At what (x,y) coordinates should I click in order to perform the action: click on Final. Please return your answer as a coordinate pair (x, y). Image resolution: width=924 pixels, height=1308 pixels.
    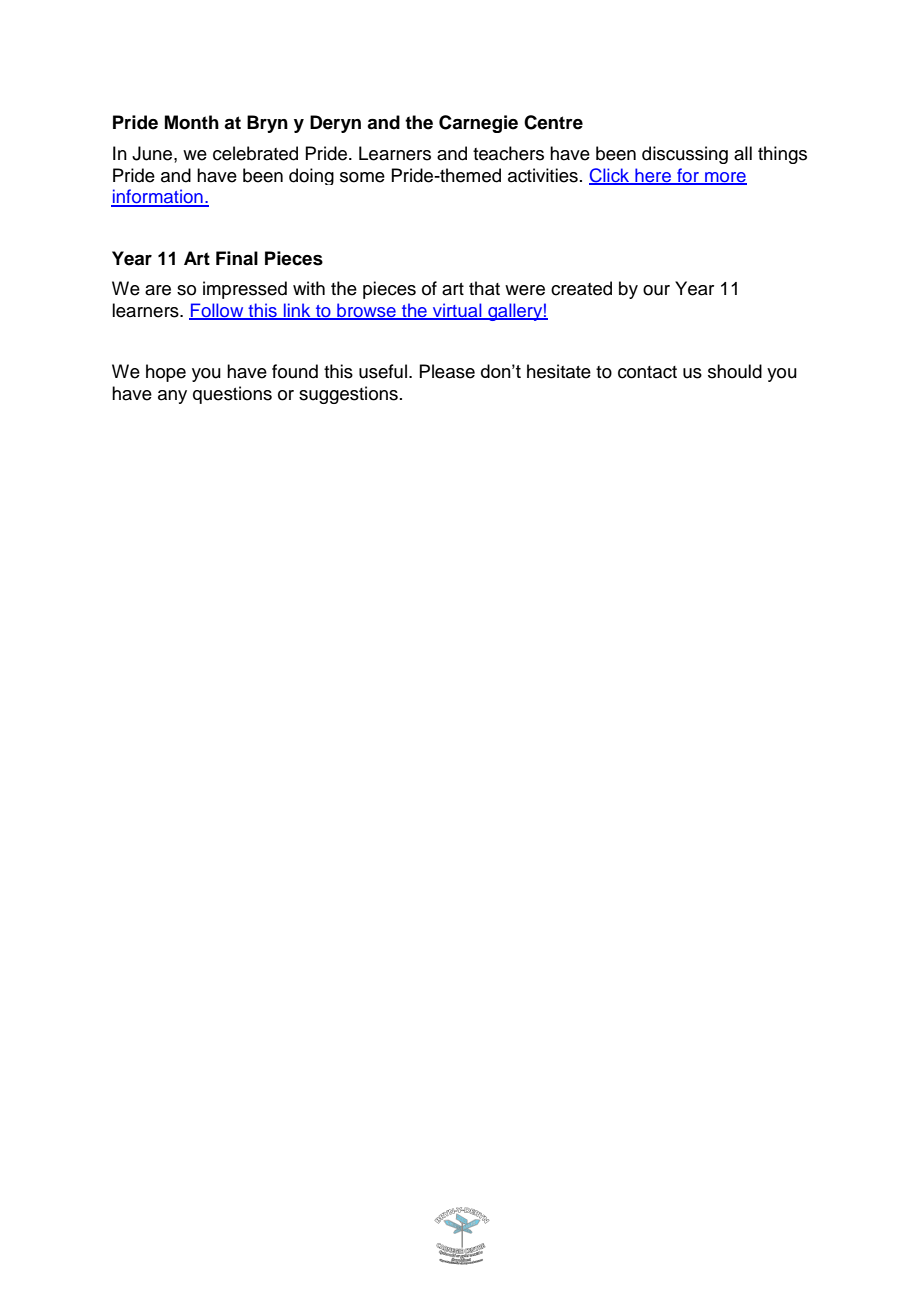
    Looking at the image, I should click on (237, 258).
